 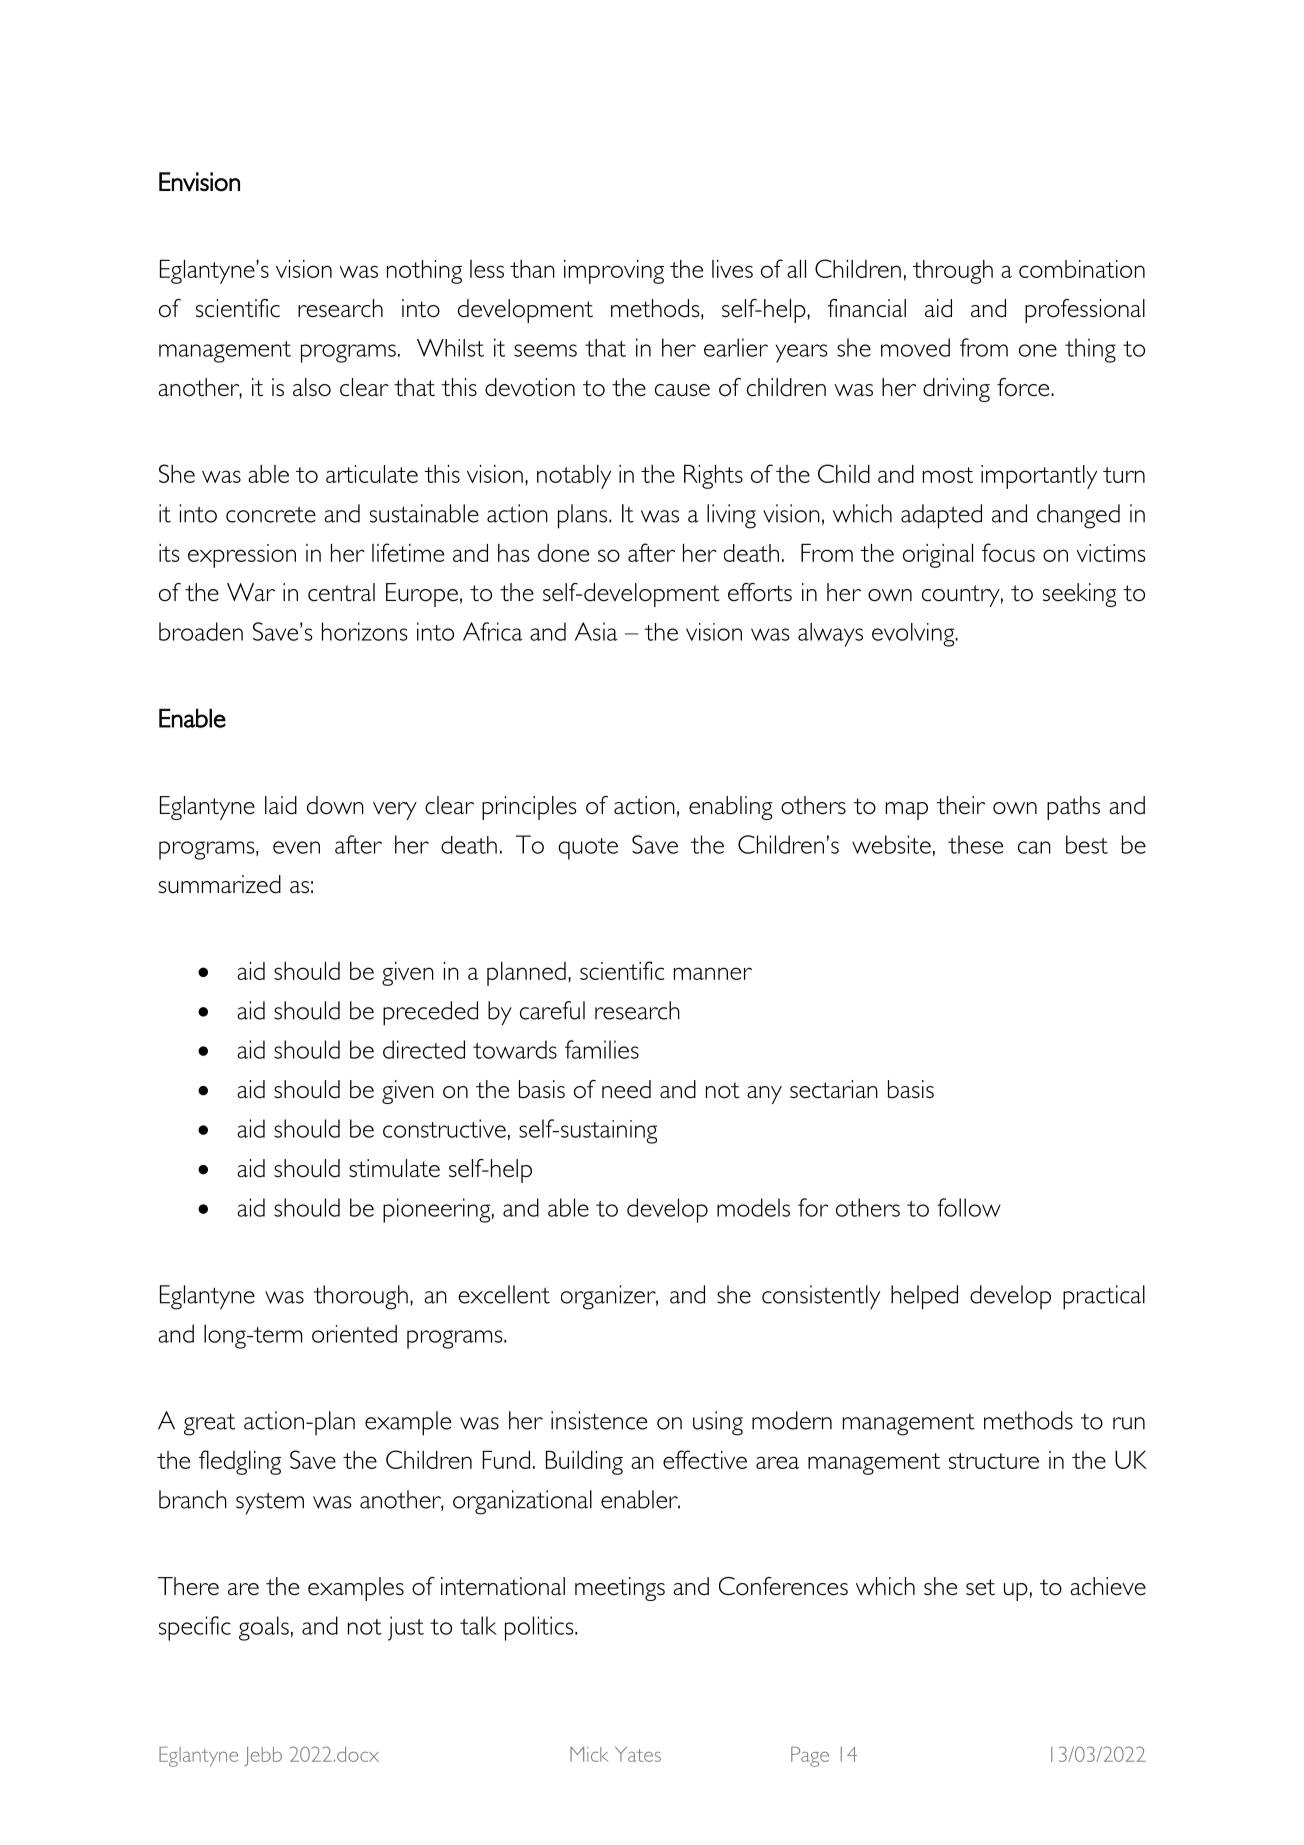 What do you see at coordinates (1104, 1297) in the image?
I see `practical` at bounding box center [1104, 1297].
